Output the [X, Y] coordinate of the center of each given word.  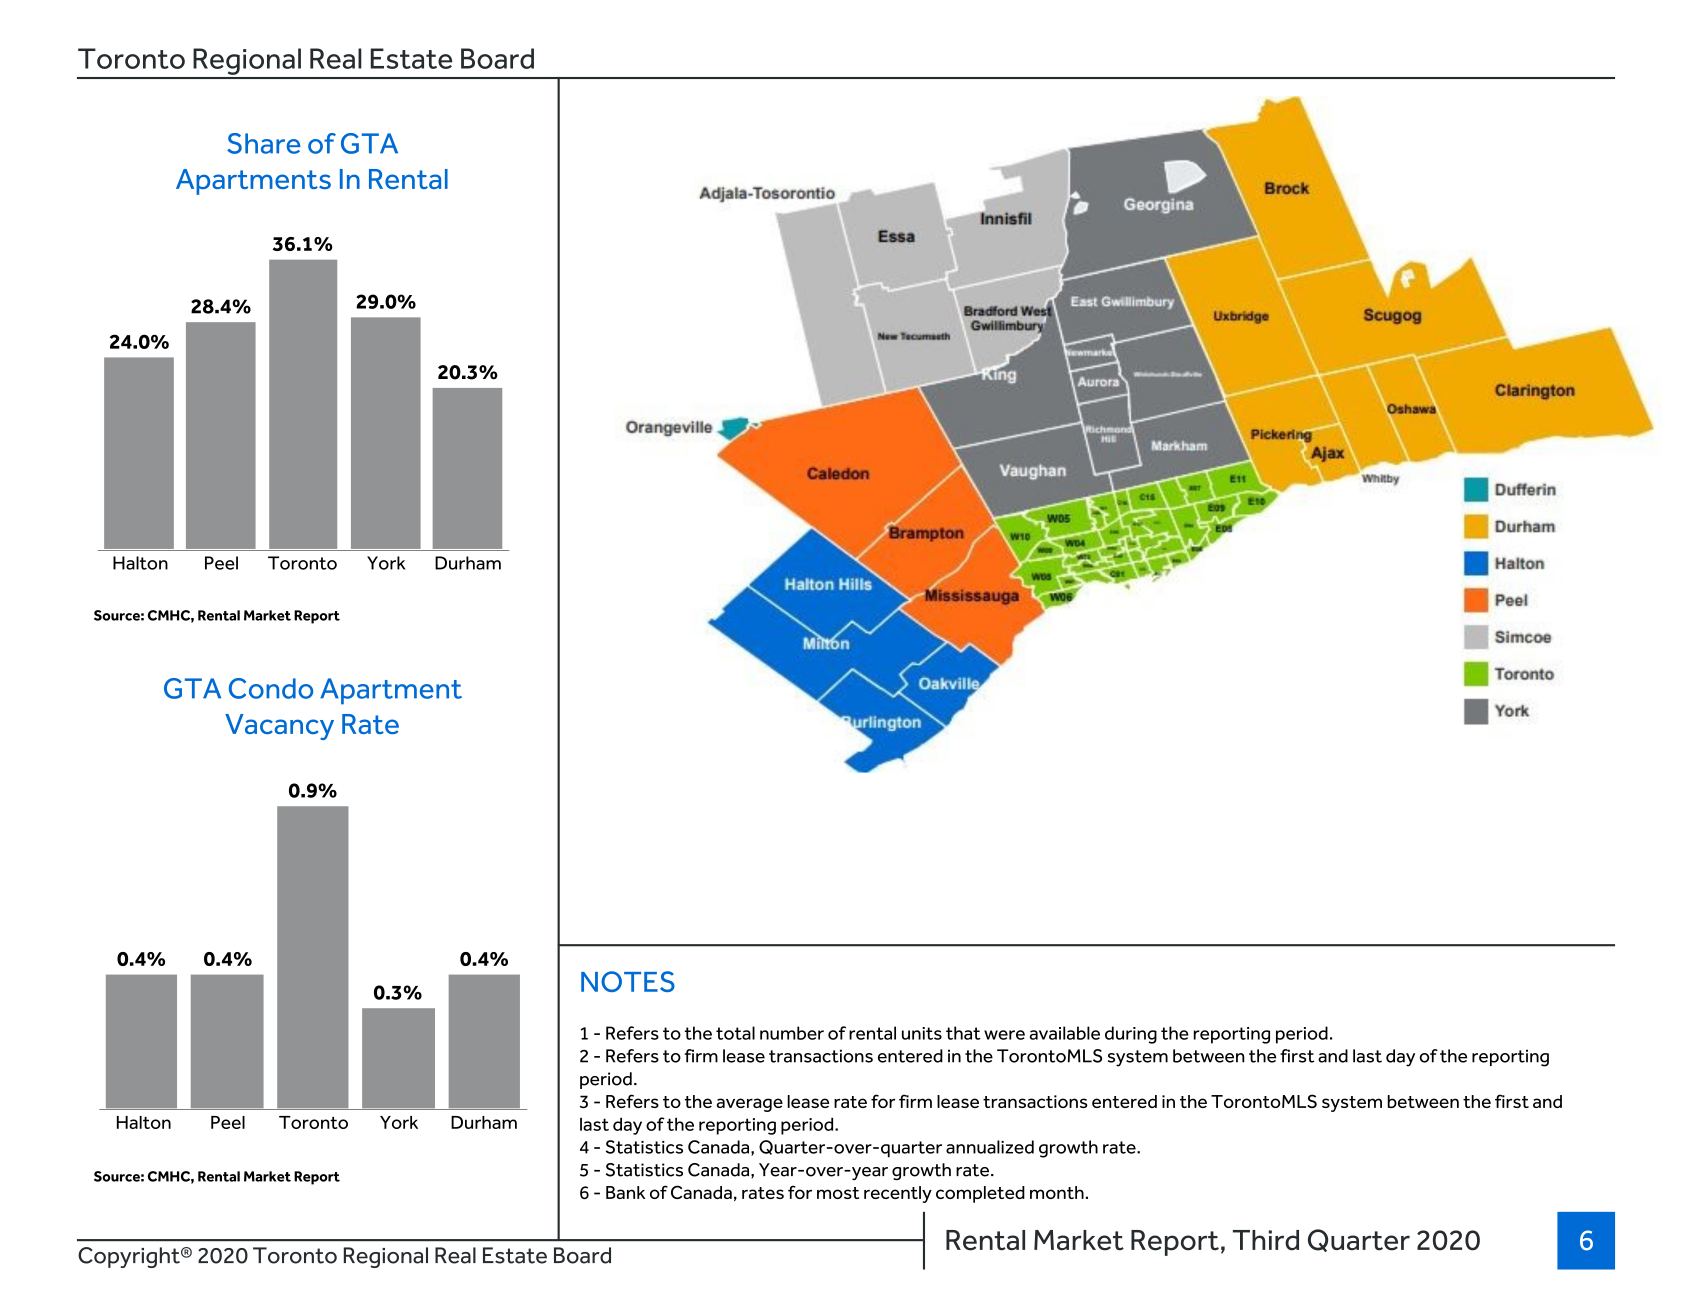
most [838, 1193]
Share [264, 143]
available [1065, 1033]
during [1131, 1035]
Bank [625, 1192]
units [922, 1033]
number [792, 1033]
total [735, 1033]
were [1004, 1035]
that [963, 1033]
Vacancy [279, 727]
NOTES [628, 981]
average [750, 1105]
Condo [271, 688]
